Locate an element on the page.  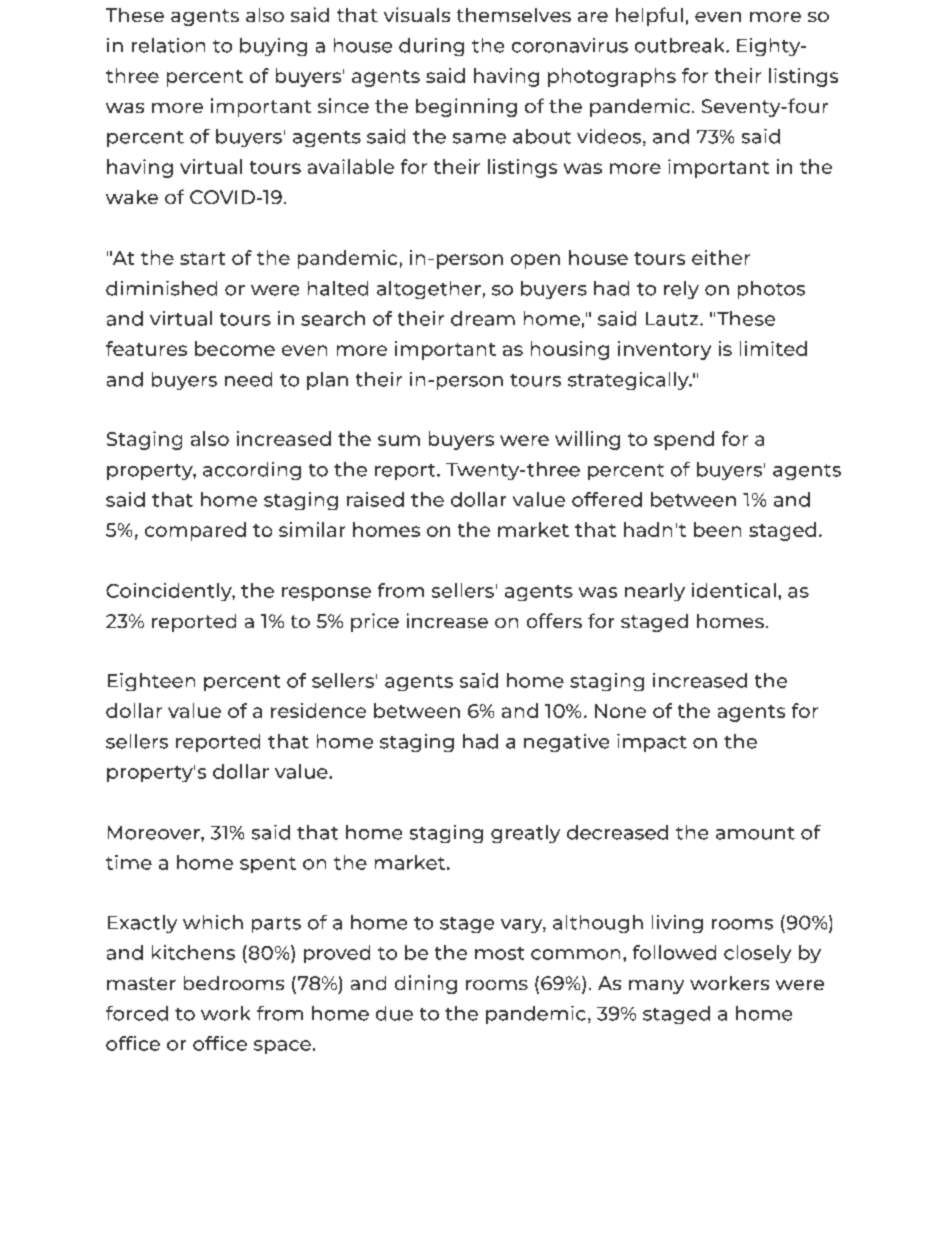
price is located at coordinates (375, 622).
